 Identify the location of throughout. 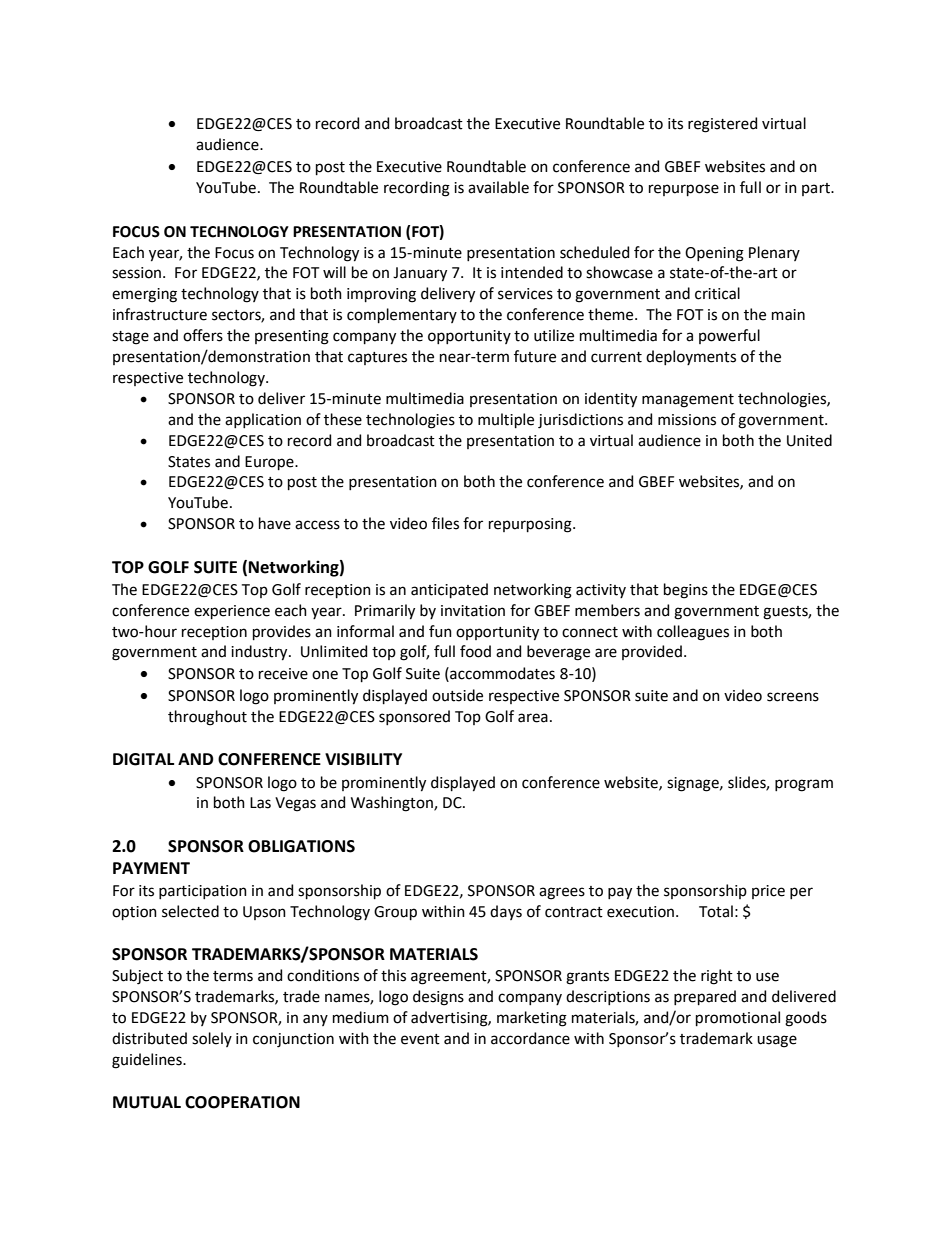
(207, 718).
